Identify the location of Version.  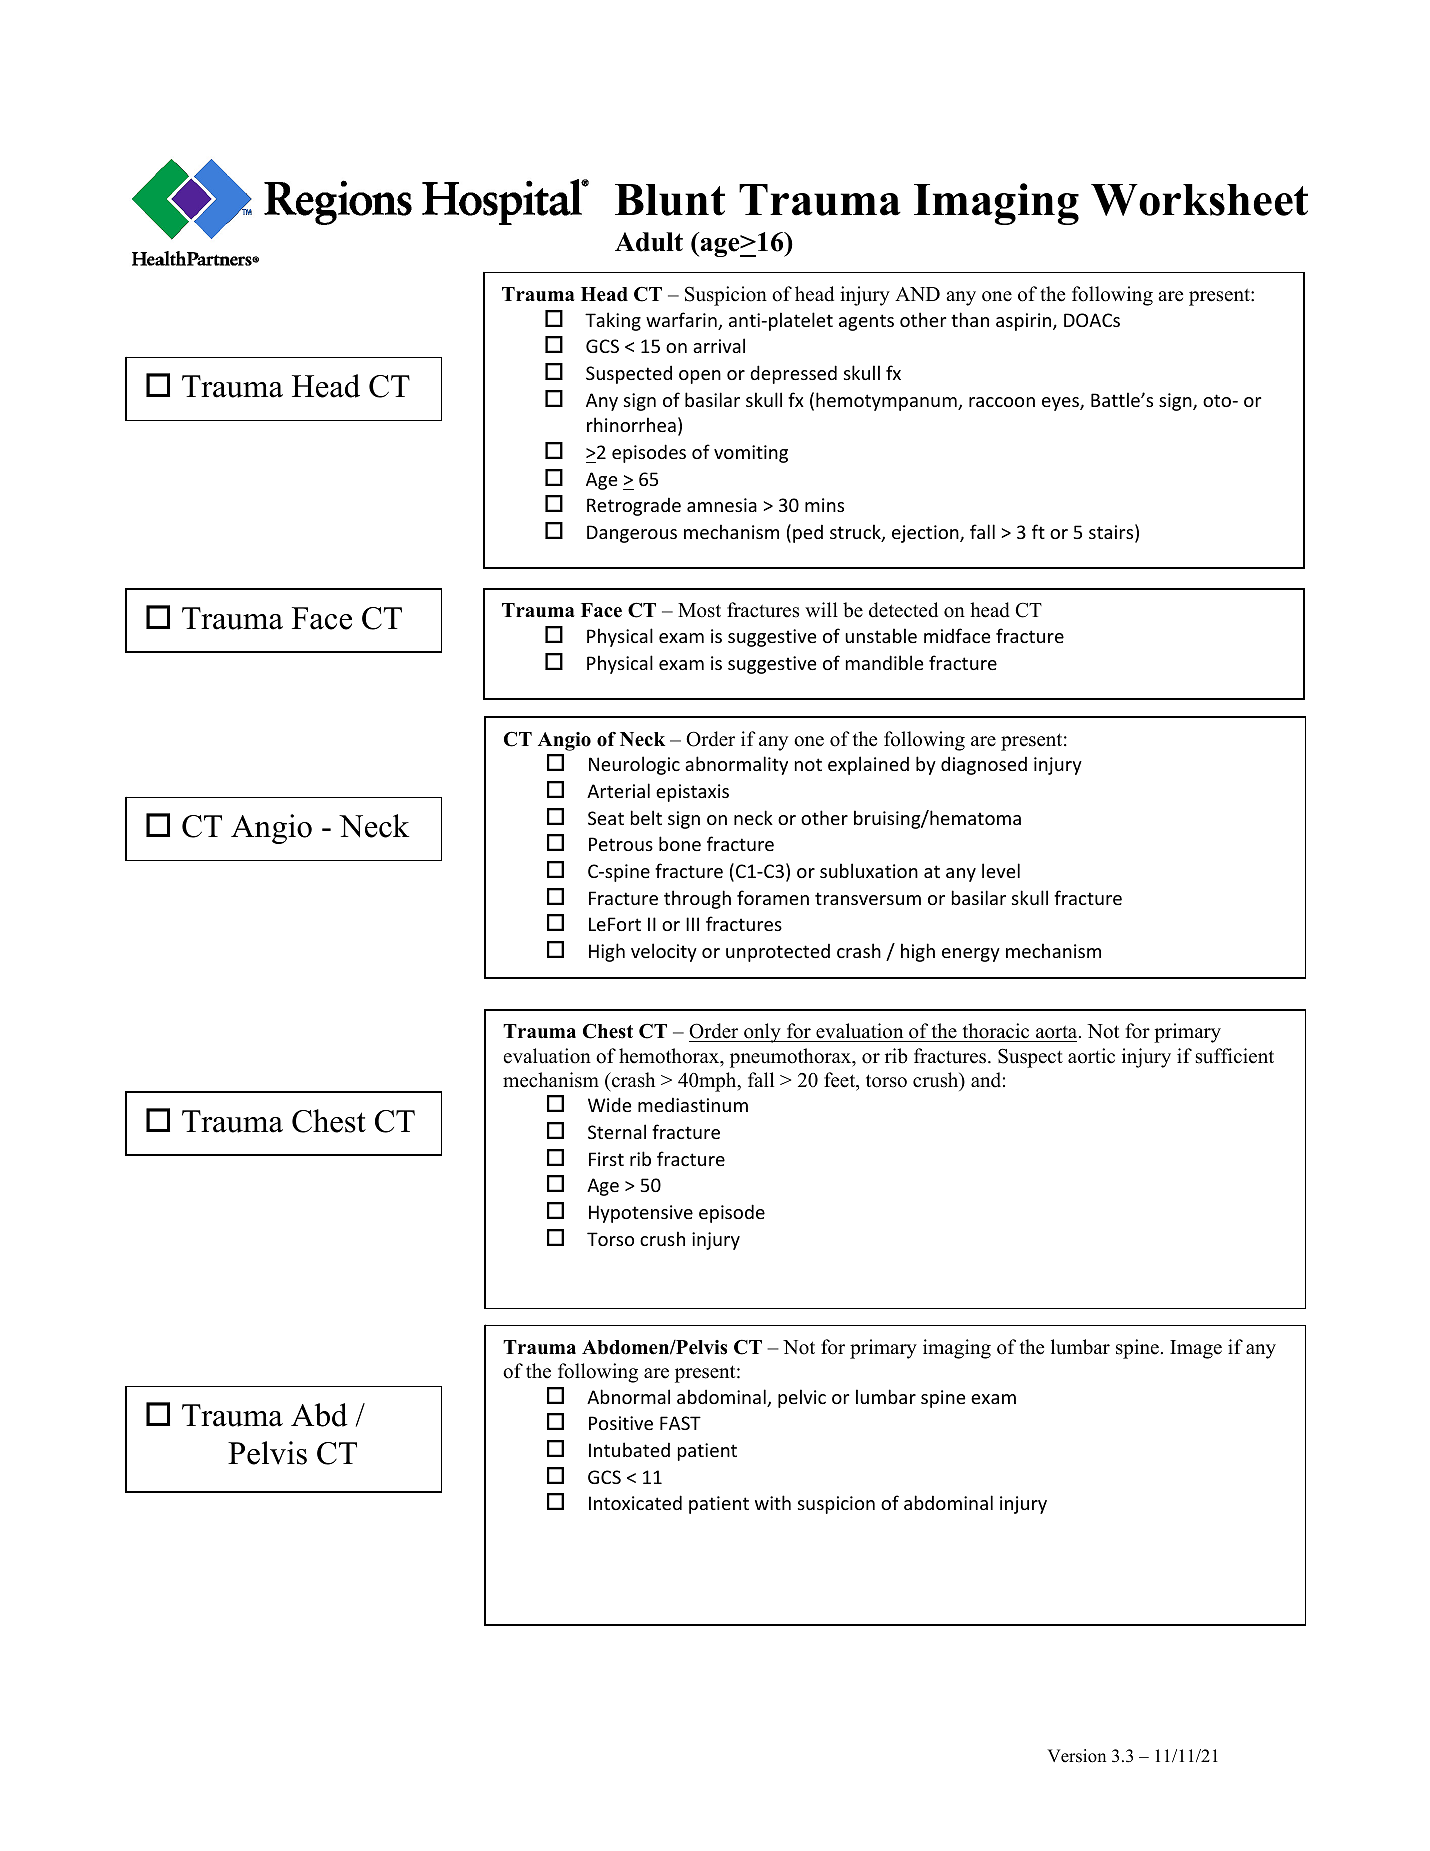
(1076, 1756).
